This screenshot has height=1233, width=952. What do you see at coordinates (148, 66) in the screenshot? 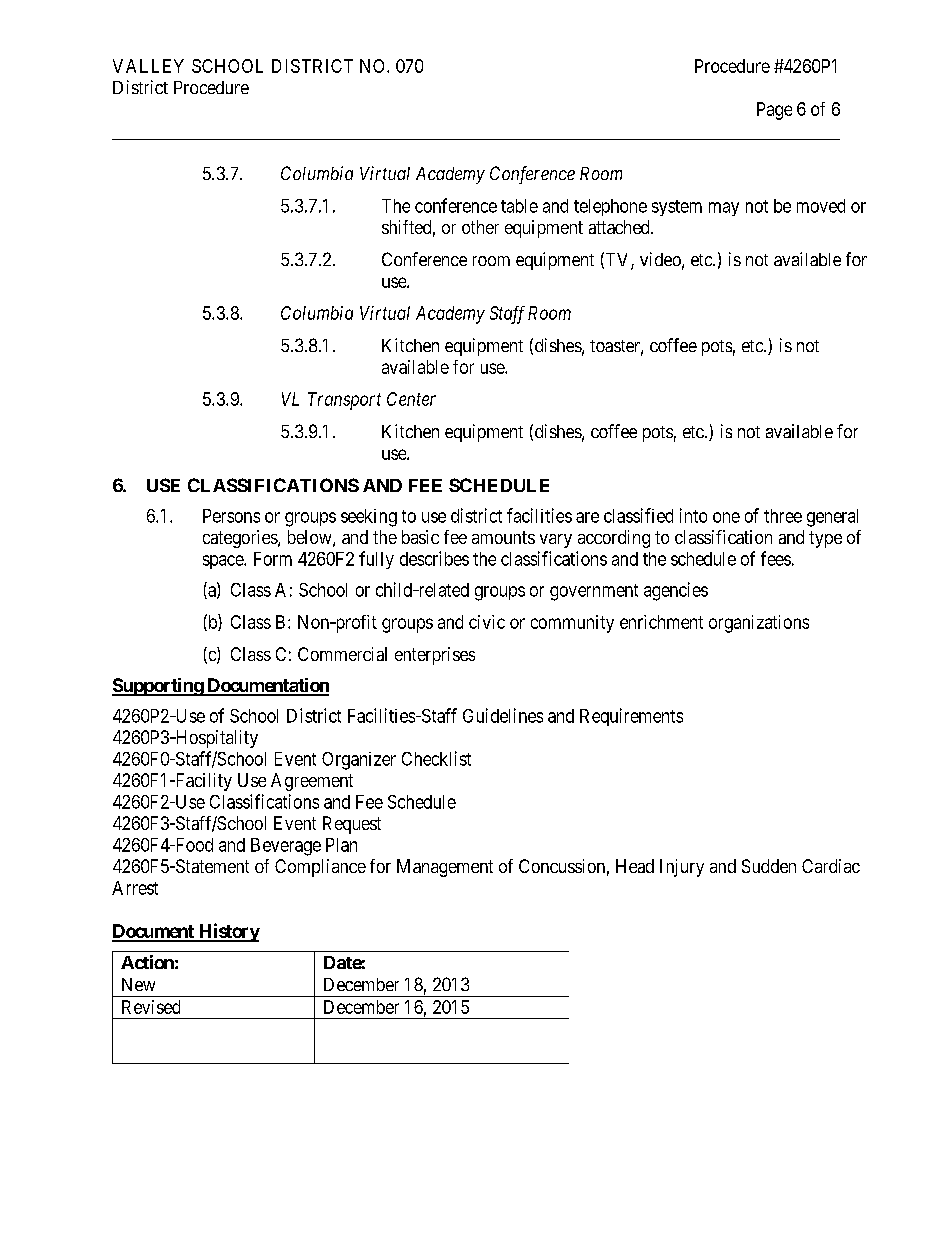
I see `VALLEY` at bounding box center [148, 66].
